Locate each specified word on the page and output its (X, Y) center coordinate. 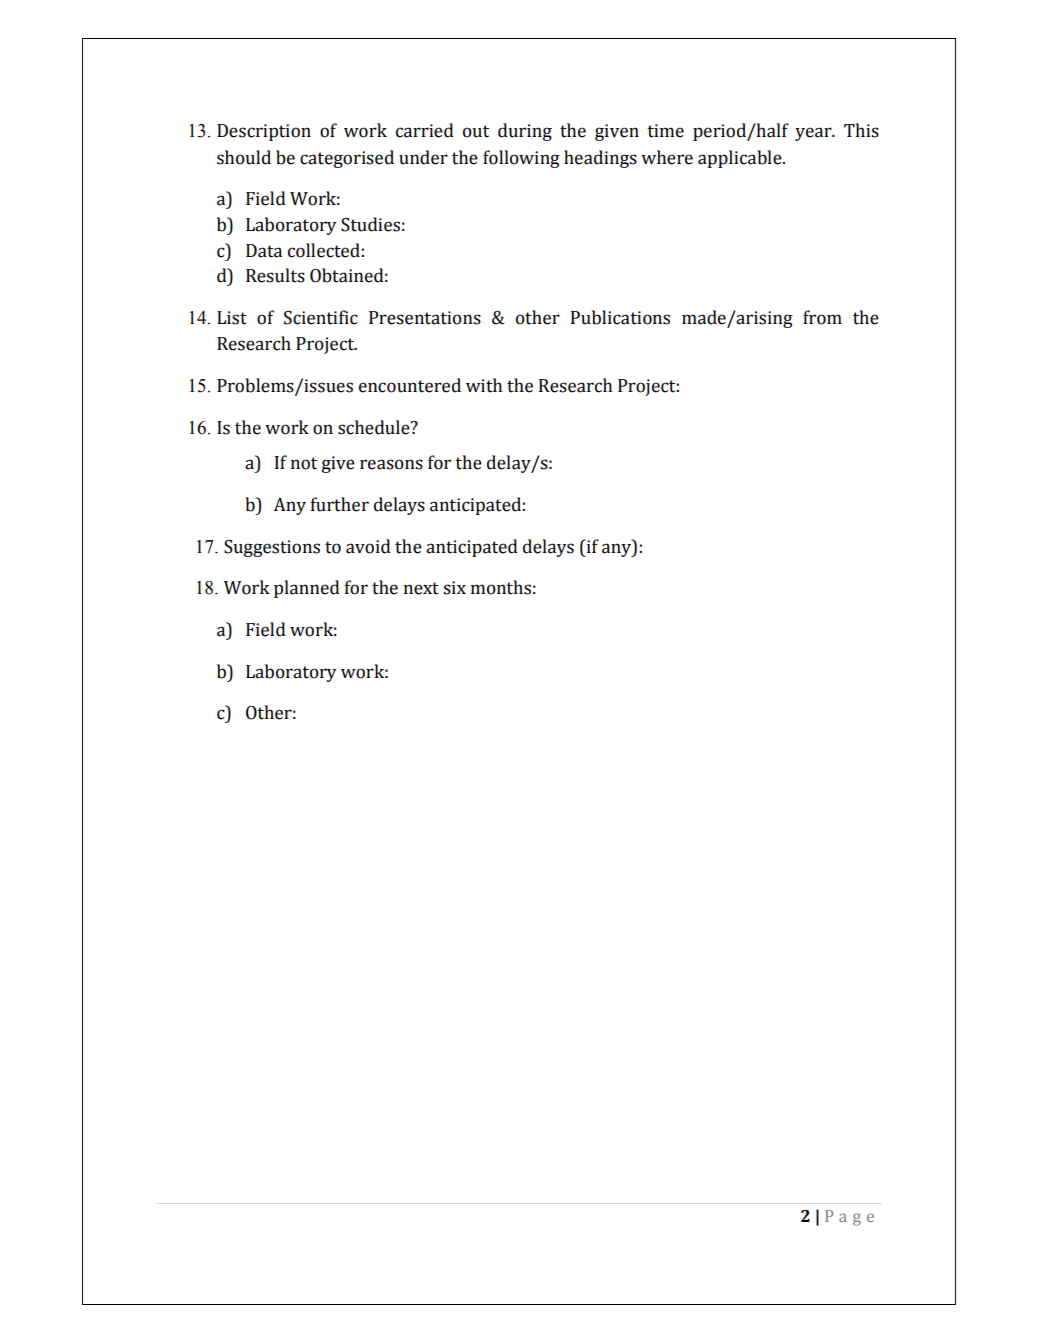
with (484, 385)
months (501, 587)
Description (264, 132)
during (525, 132)
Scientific (321, 317)
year (814, 134)
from (822, 317)
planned (307, 589)
